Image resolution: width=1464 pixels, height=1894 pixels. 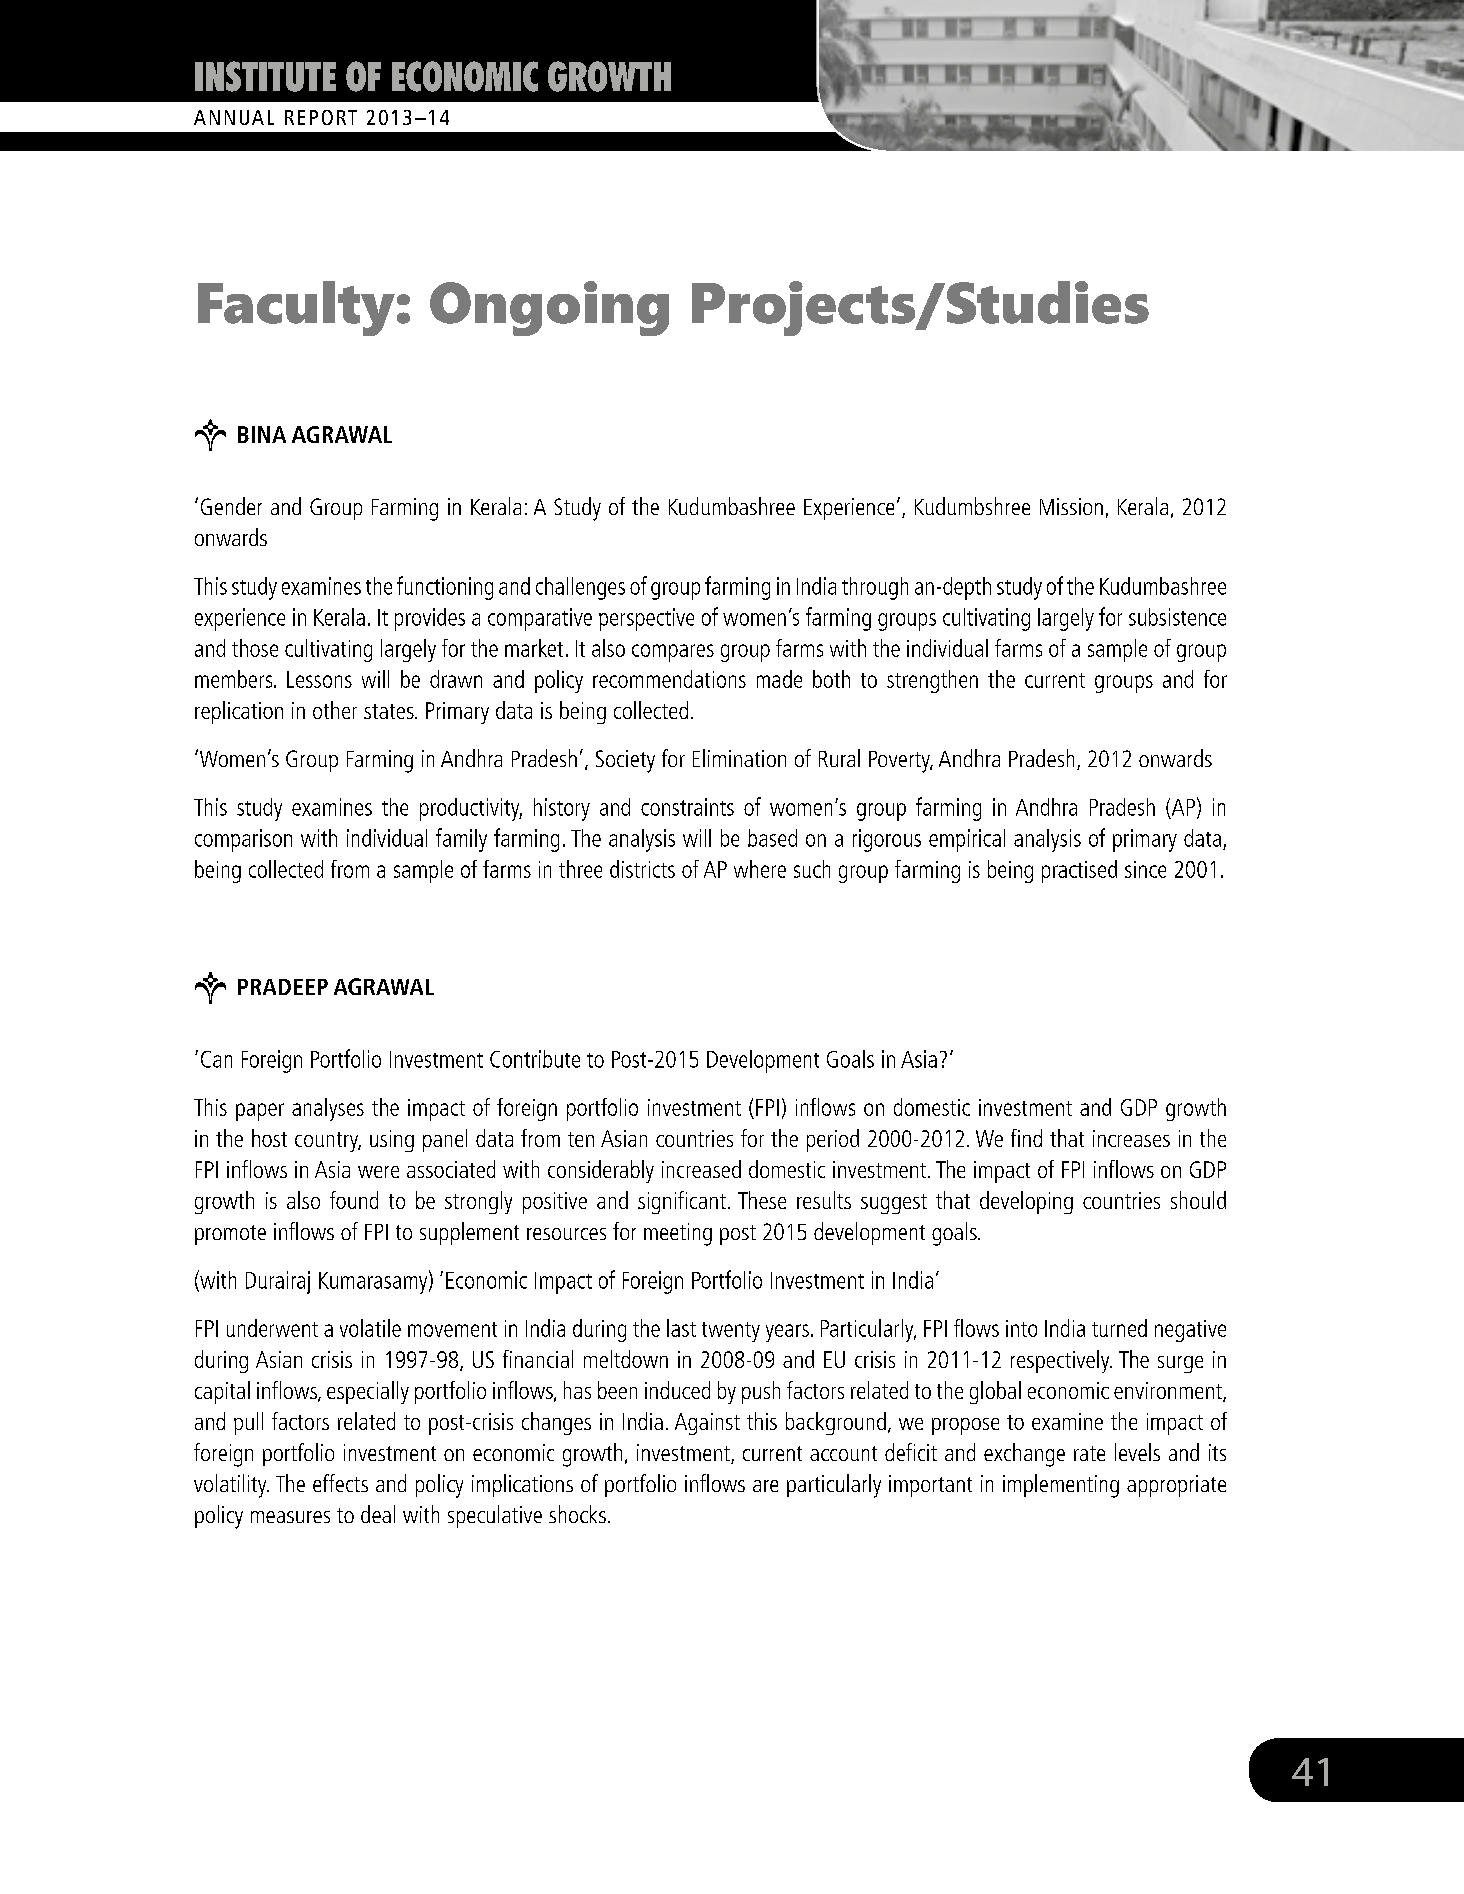 I want to click on constraints, so click(x=687, y=807).
